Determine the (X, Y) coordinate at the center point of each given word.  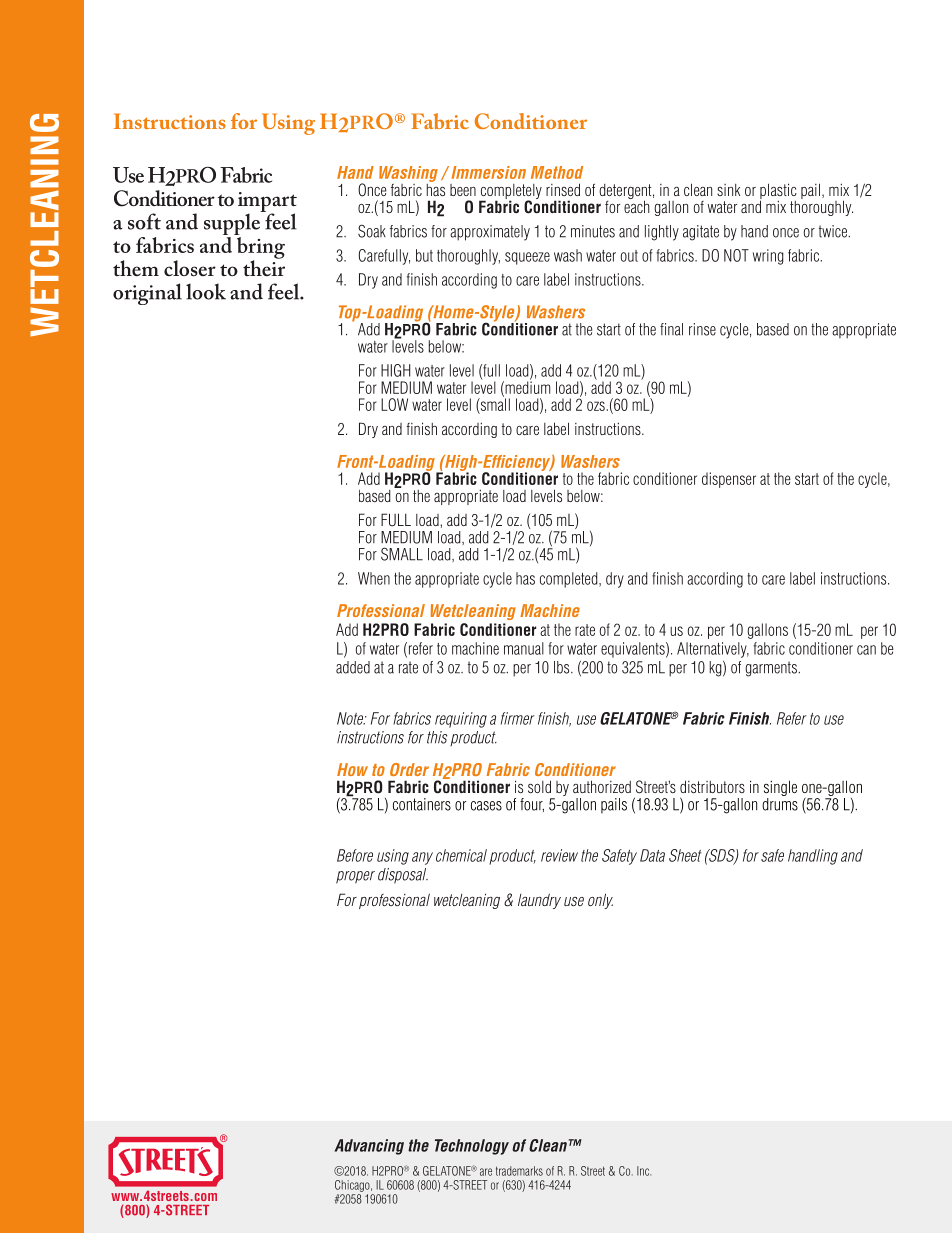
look (206, 291)
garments (772, 669)
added (353, 667)
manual (524, 648)
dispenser (729, 480)
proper (355, 877)
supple (233, 224)
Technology (472, 1147)
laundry (539, 901)
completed (570, 580)
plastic (778, 192)
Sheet (685, 855)
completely (510, 193)
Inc (644, 1171)
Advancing (369, 1147)
